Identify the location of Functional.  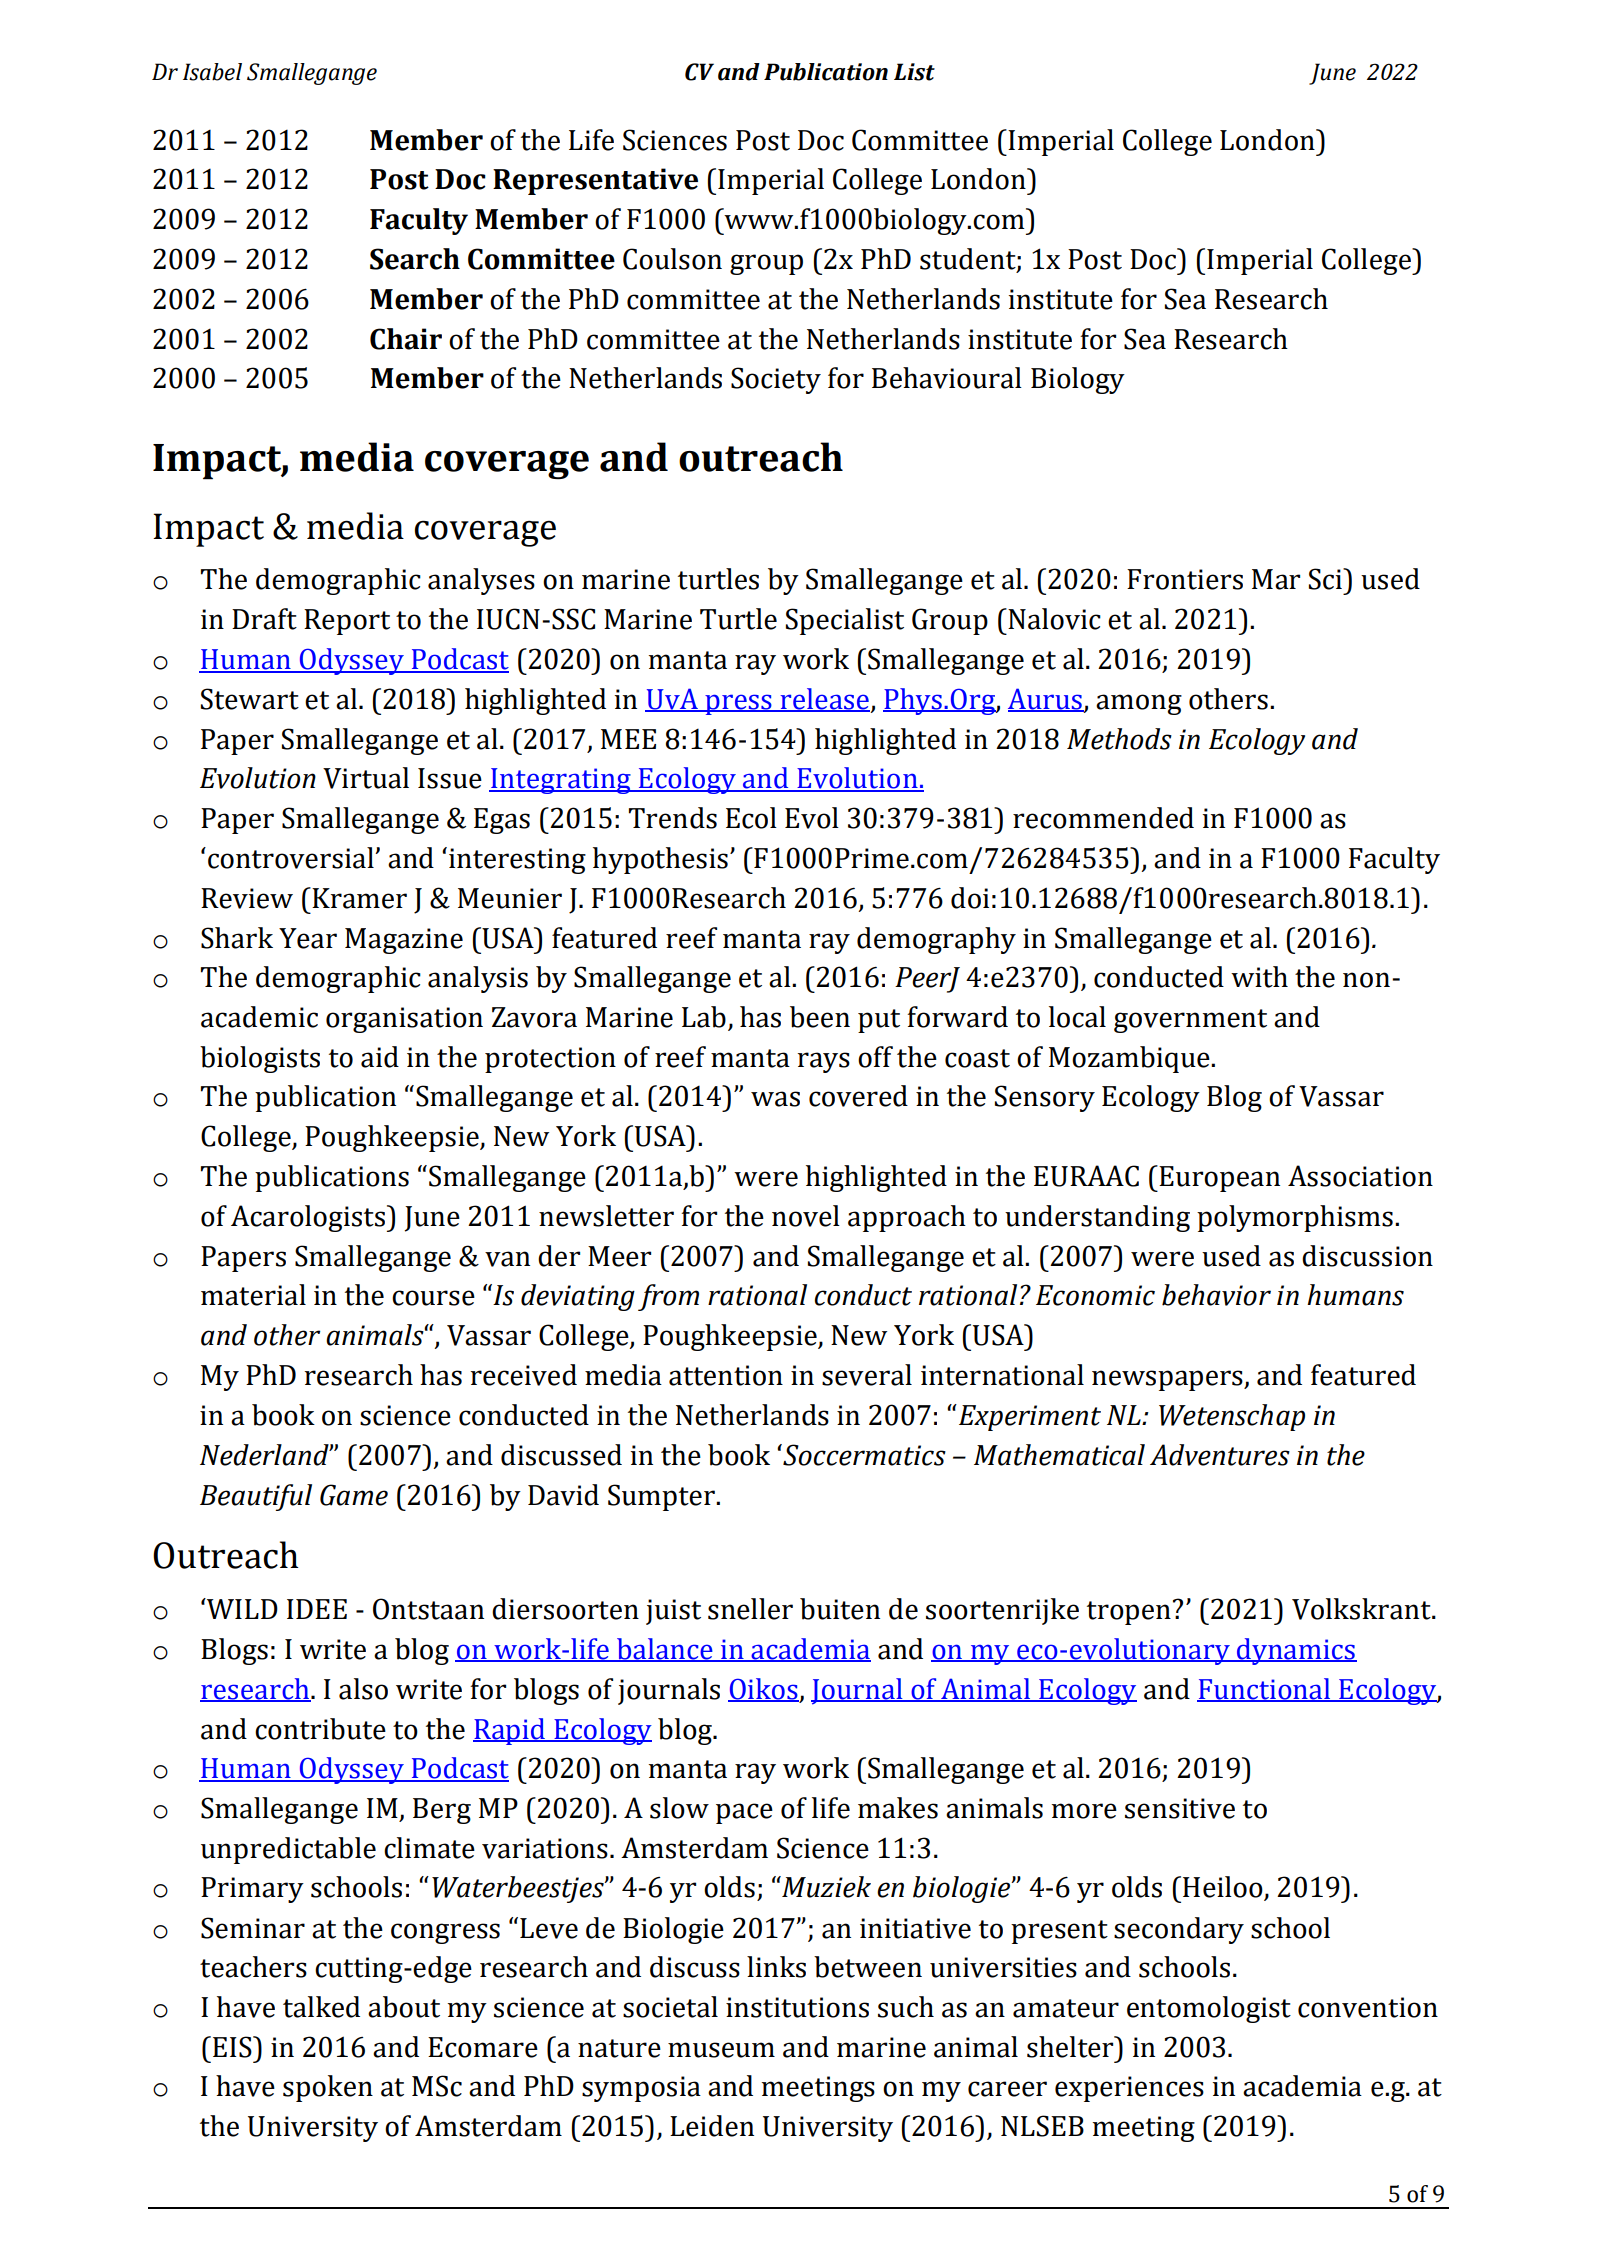
(1264, 1690).
